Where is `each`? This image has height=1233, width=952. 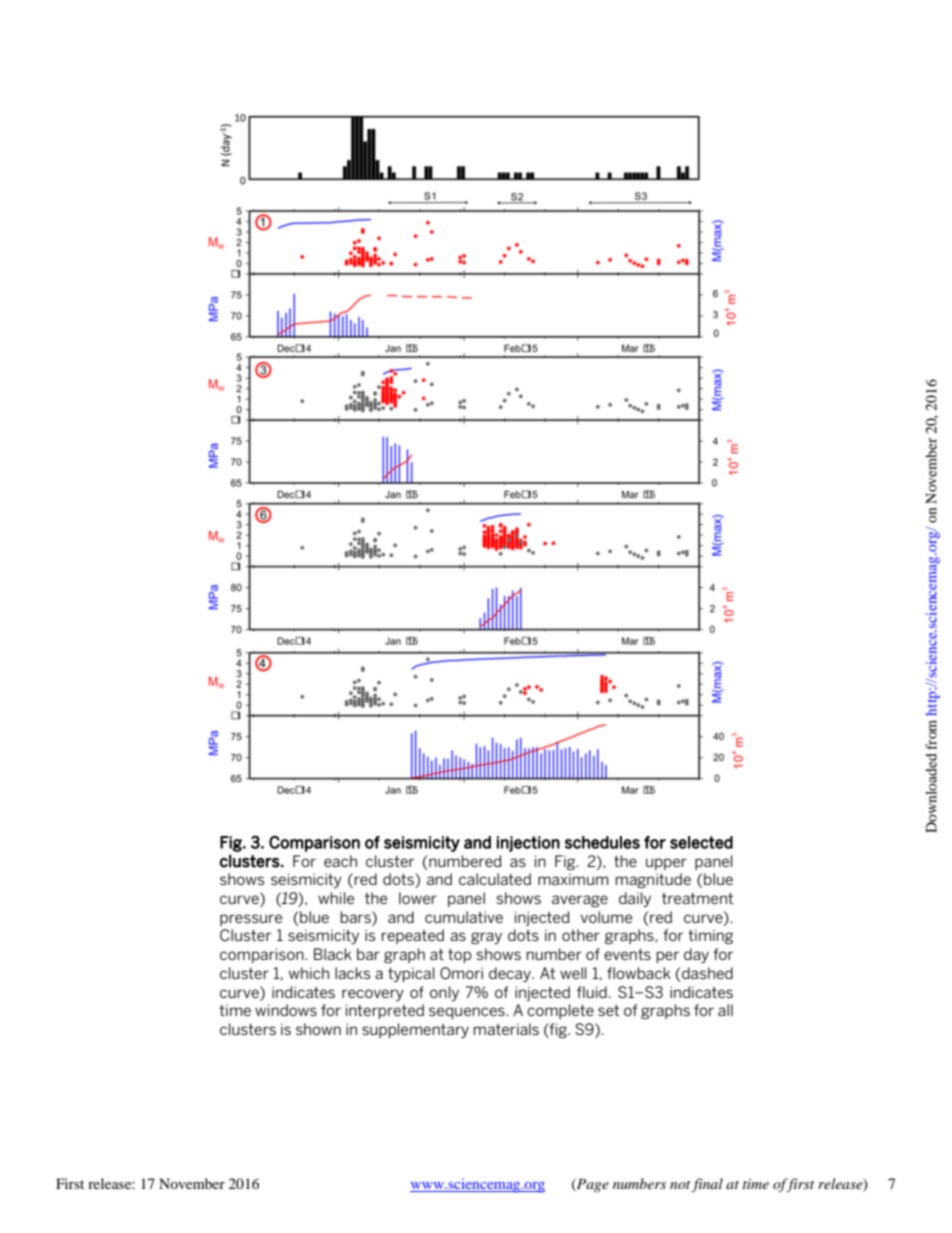
each is located at coordinates (340, 861).
